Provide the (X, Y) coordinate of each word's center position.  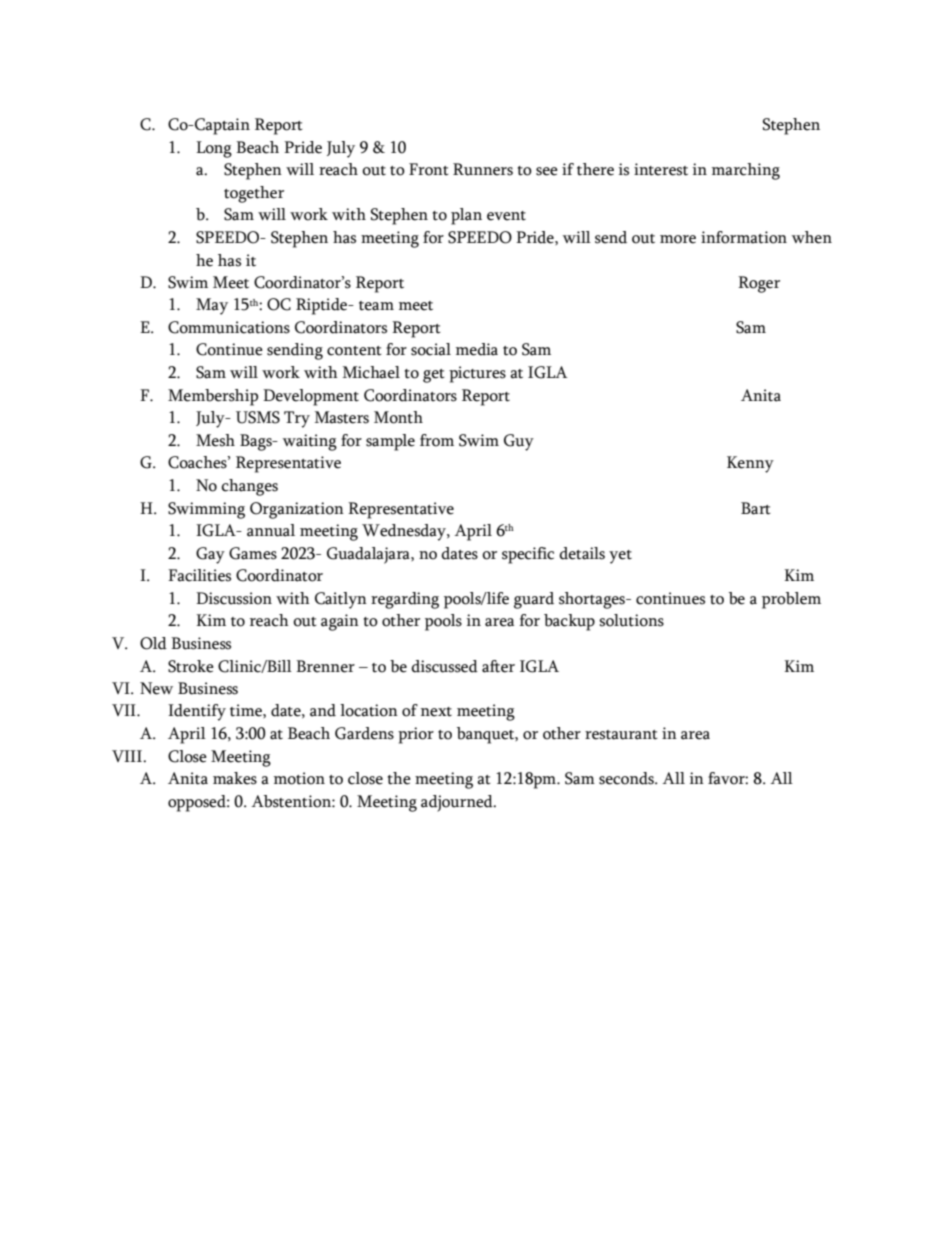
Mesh (215, 440)
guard (534, 600)
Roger (759, 284)
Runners (483, 169)
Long (214, 149)
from (437, 440)
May (212, 306)
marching (746, 171)
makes (235, 778)
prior (416, 735)
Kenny (750, 464)
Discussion (234, 598)
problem (791, 600)
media (477, 349)
